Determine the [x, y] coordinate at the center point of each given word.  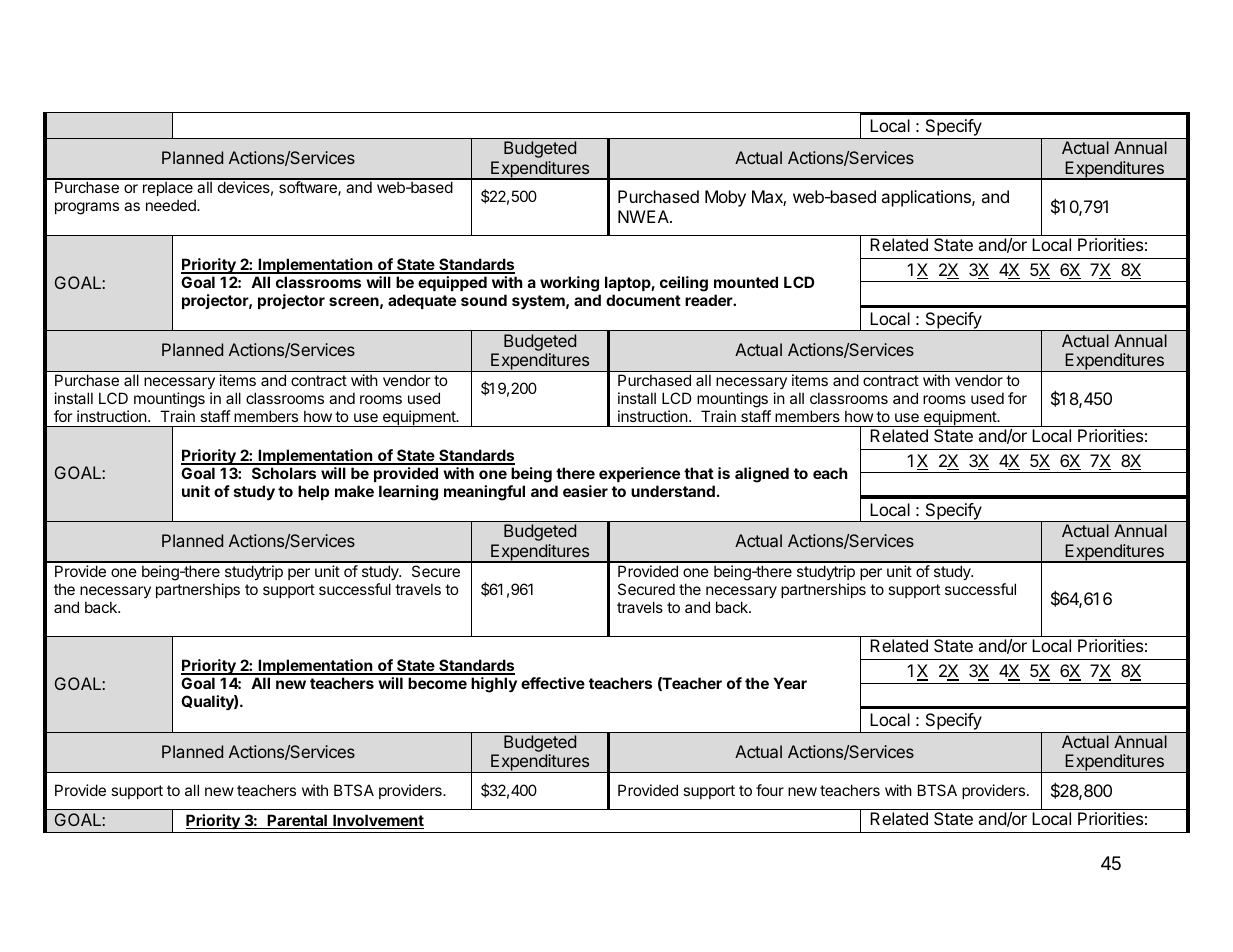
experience [639, 474]
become [437, 683]
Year [790, 683]
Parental [297, 821]
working [569, 284]
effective [553, 683]
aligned [762, 475]
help [313, 492]
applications [927, 198]
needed [172, 205]
